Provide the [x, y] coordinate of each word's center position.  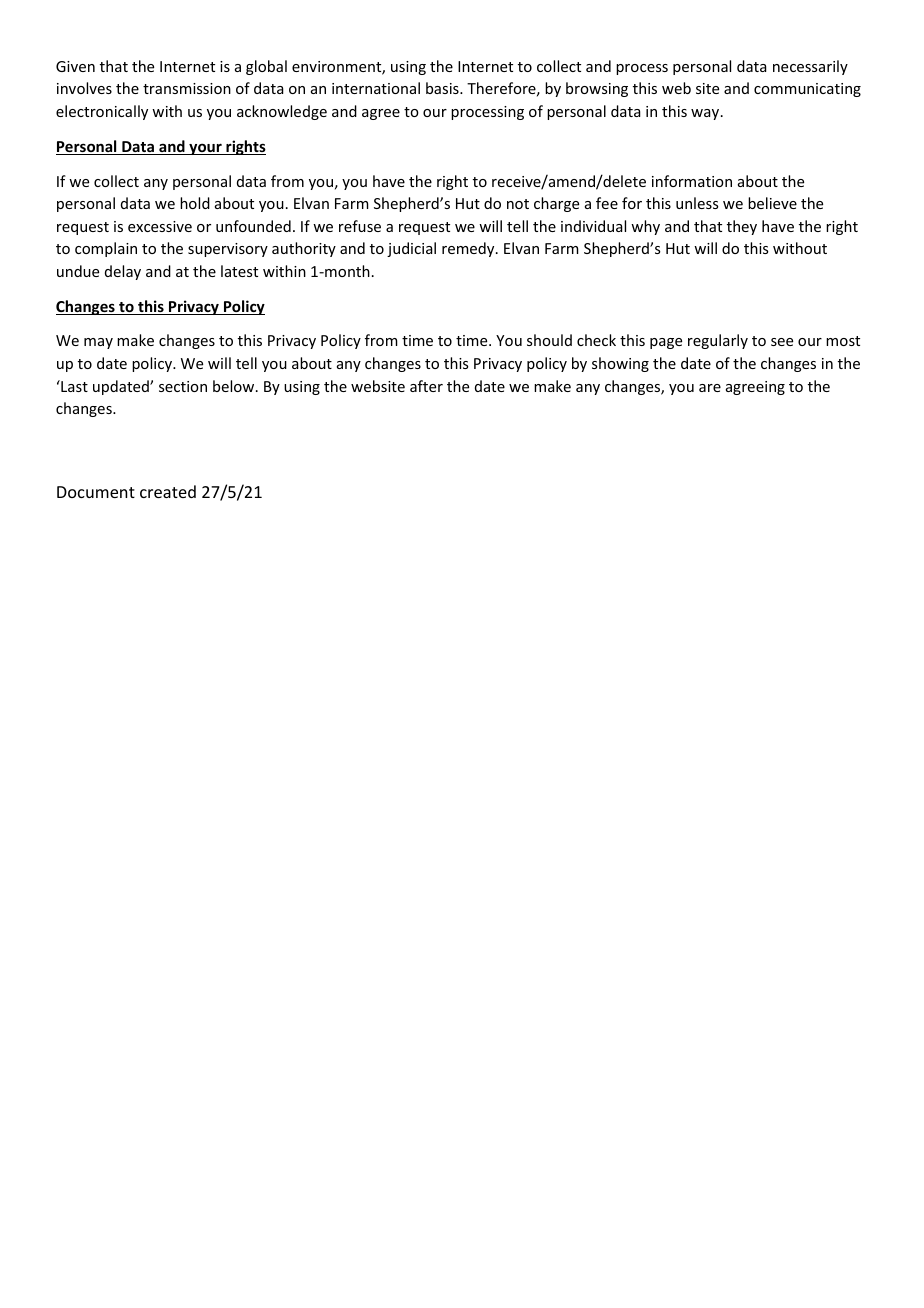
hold [195, 203]
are [710, 388]
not [518, 204]
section [183, 386]
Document [96, 492]
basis [443, 88]
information [692, 181]
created [168, 491]
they [742, 227]
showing [620, 364]
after [426, 386]
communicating [807, 90]
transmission [187, 88]
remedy [469, 249]
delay [123, 272]
